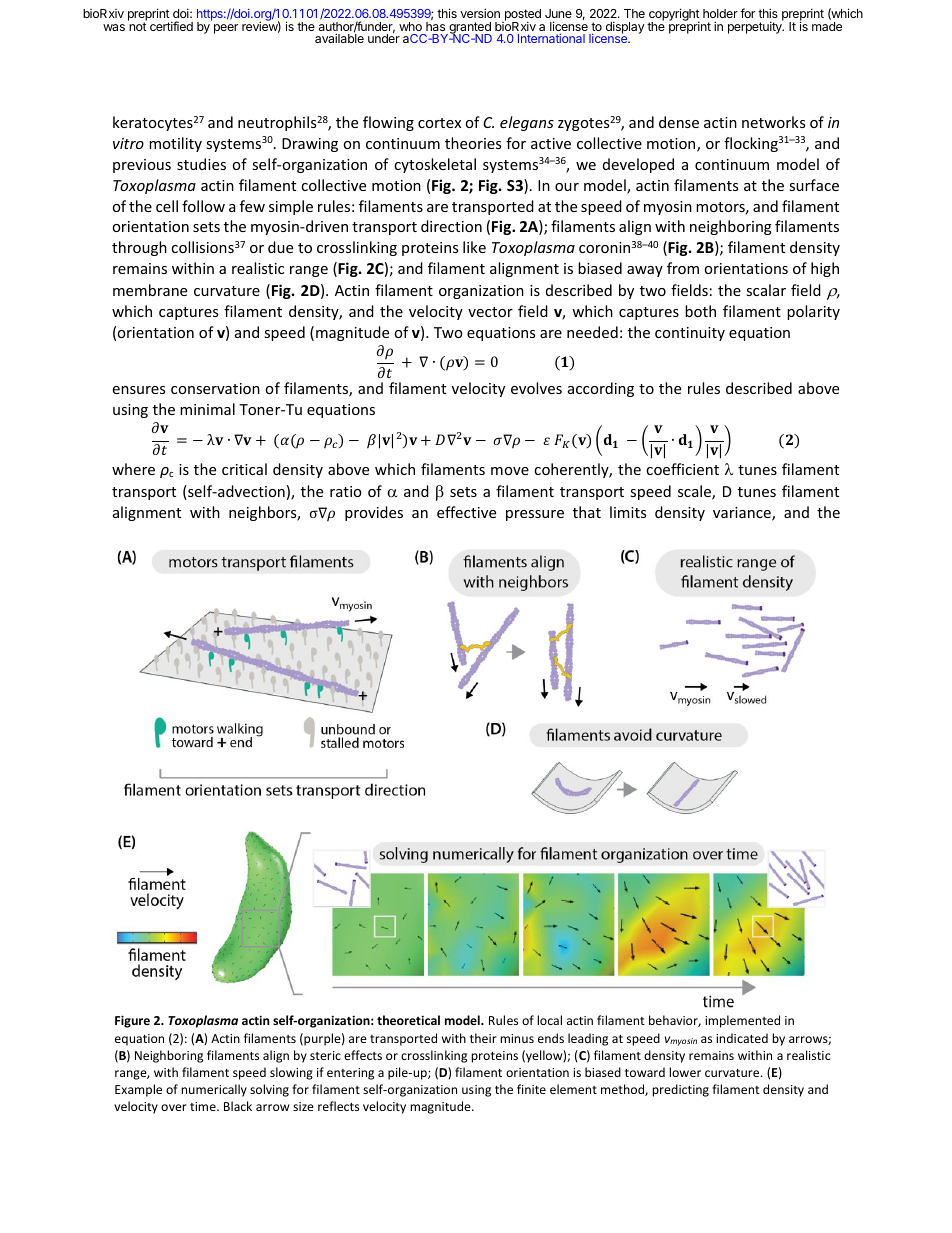 The image size is (952, 1233). What do you see at coordinates (742, 1038) in the image?
I see `indicated` at bounding box center [742, 1038].
